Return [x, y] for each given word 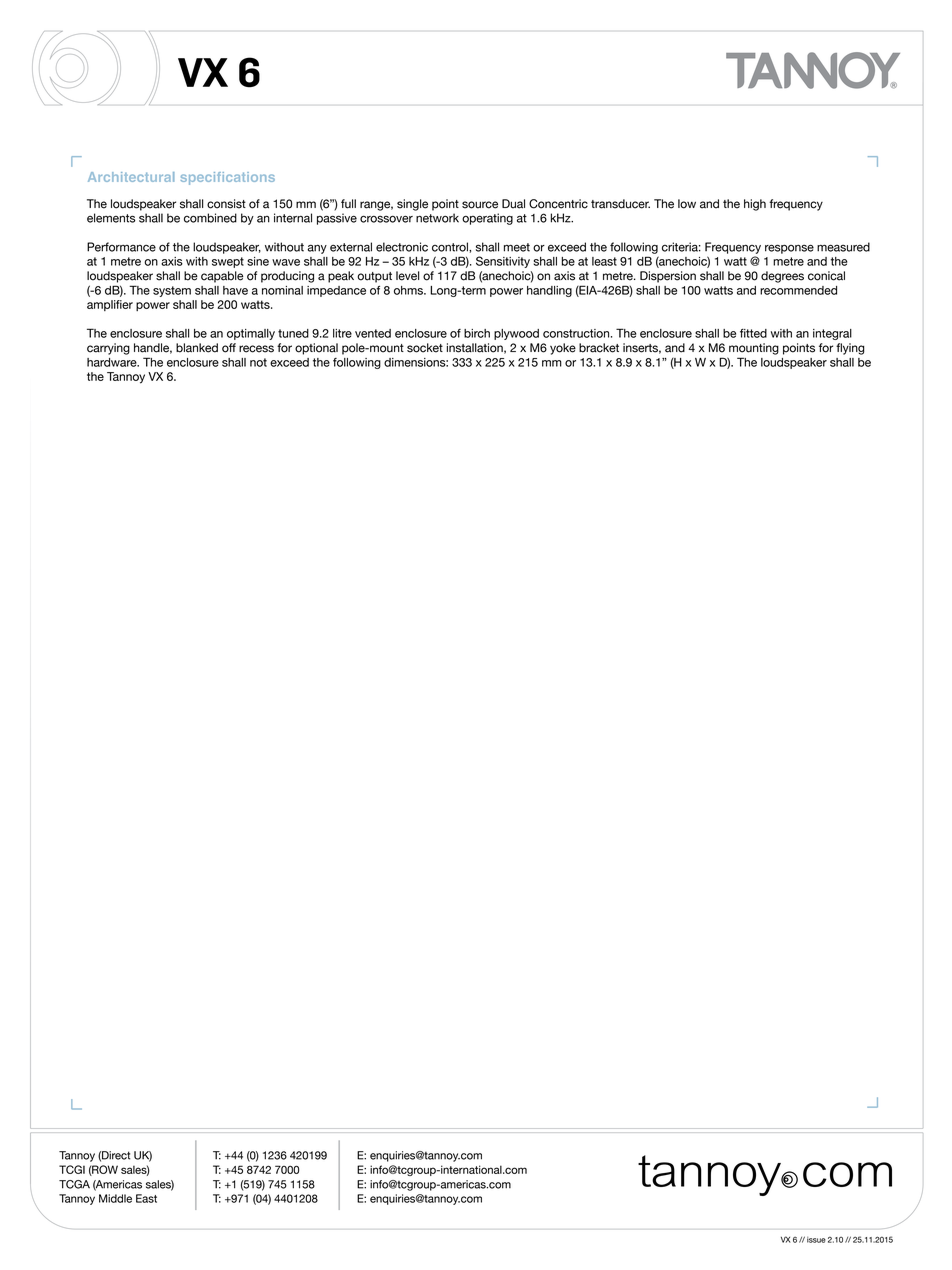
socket [425, 348]
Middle [115, 1198]
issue [816, 1240]
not [258, 362]
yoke [563, 349]
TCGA [74, 1184]
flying [850, 349]
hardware [113, 362]
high [755, 205]
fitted [753, 333]
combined [210, 218]
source [480, 205]
